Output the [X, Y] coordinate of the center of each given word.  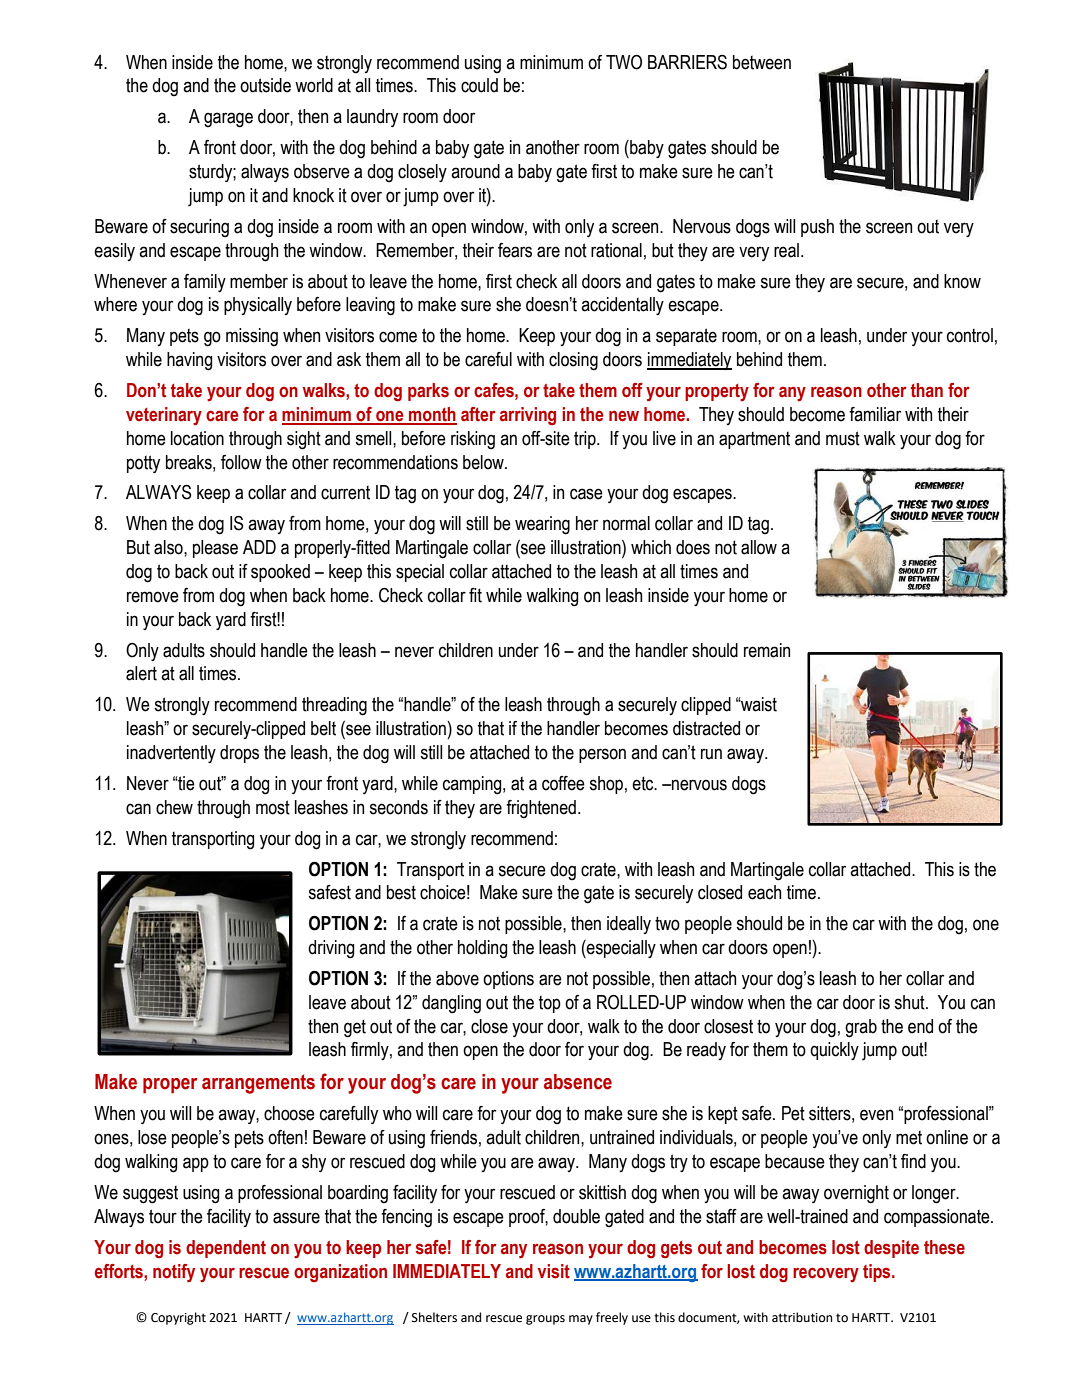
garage [228, 120]
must [843, 438]
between [762, 62]
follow [241, 462]
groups [545, 1320]
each [764, 892]
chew [174, 807]
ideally [629, 925]
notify [174, 1273]
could [479, 85]
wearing [542, 525]
